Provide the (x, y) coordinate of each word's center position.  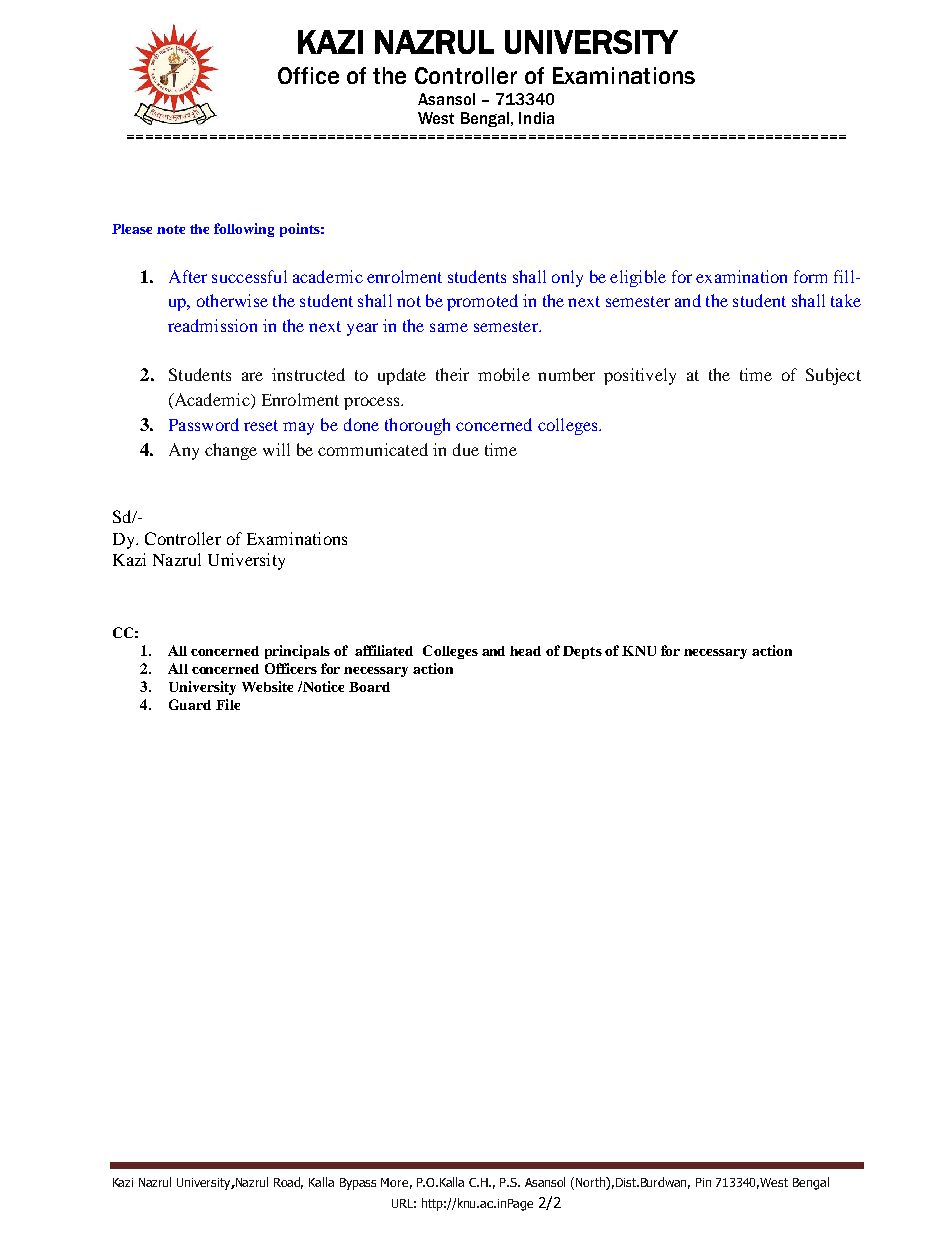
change (231, 451)
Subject (833, 376)
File (228, 704)
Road (288, 1183)
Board (369, 687)
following (244, 230)
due (466, 449)
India (536, 118)
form (810, 276)
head (525, 651)
